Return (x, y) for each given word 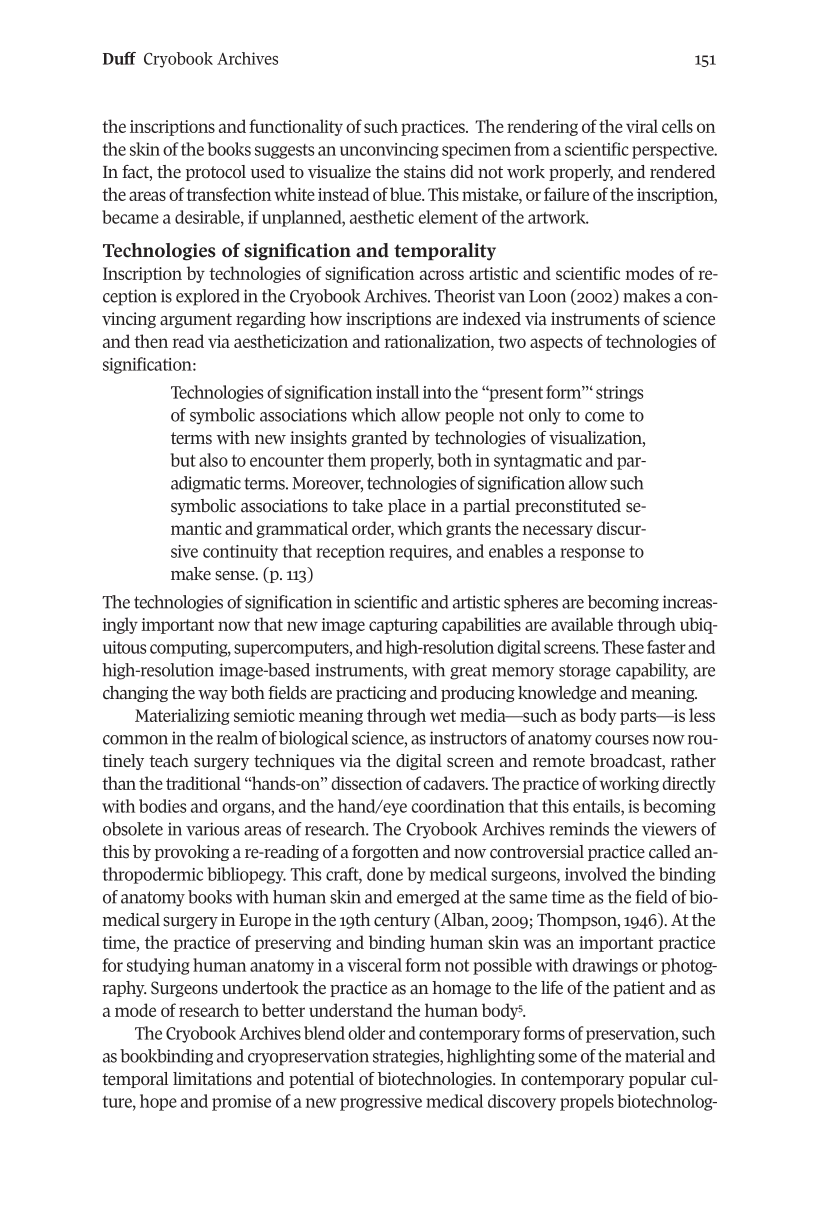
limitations (212, 1079)
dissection (367, 783)
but (183, 460)
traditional (203, 783)
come (604, 417)
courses (622, 740)
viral (642, 126)
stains (424, 172)
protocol (215, 173)
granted (380, 439)
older (366, 1033)
